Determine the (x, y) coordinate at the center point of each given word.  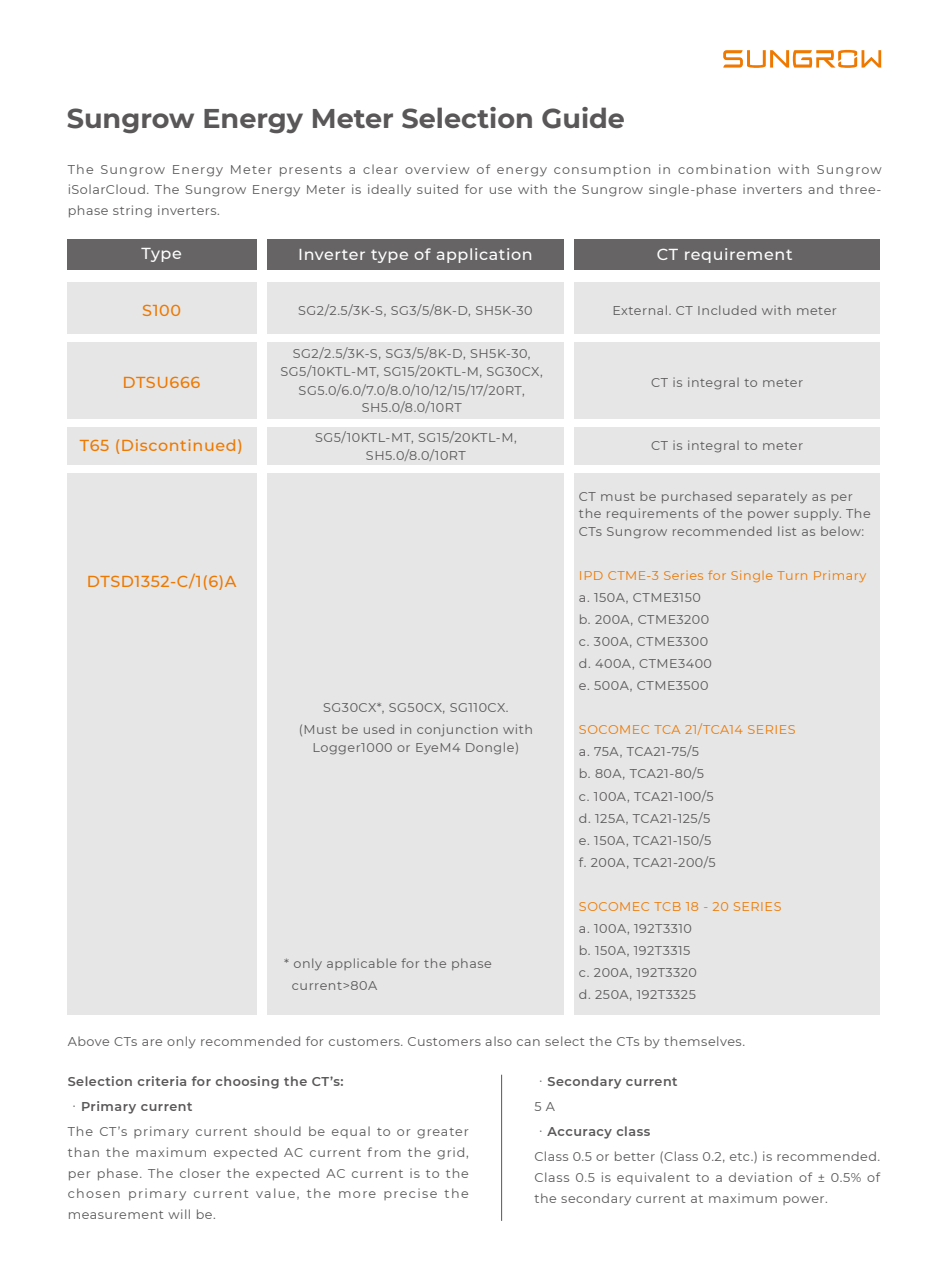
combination (724, 169)
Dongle (490, 748)
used (379, 729)
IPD (591, 575)
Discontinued (178, 445)
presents (311, 171)
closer (200, 1173)
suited (437, 189)
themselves (704, 1041)
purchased (697, 497)
